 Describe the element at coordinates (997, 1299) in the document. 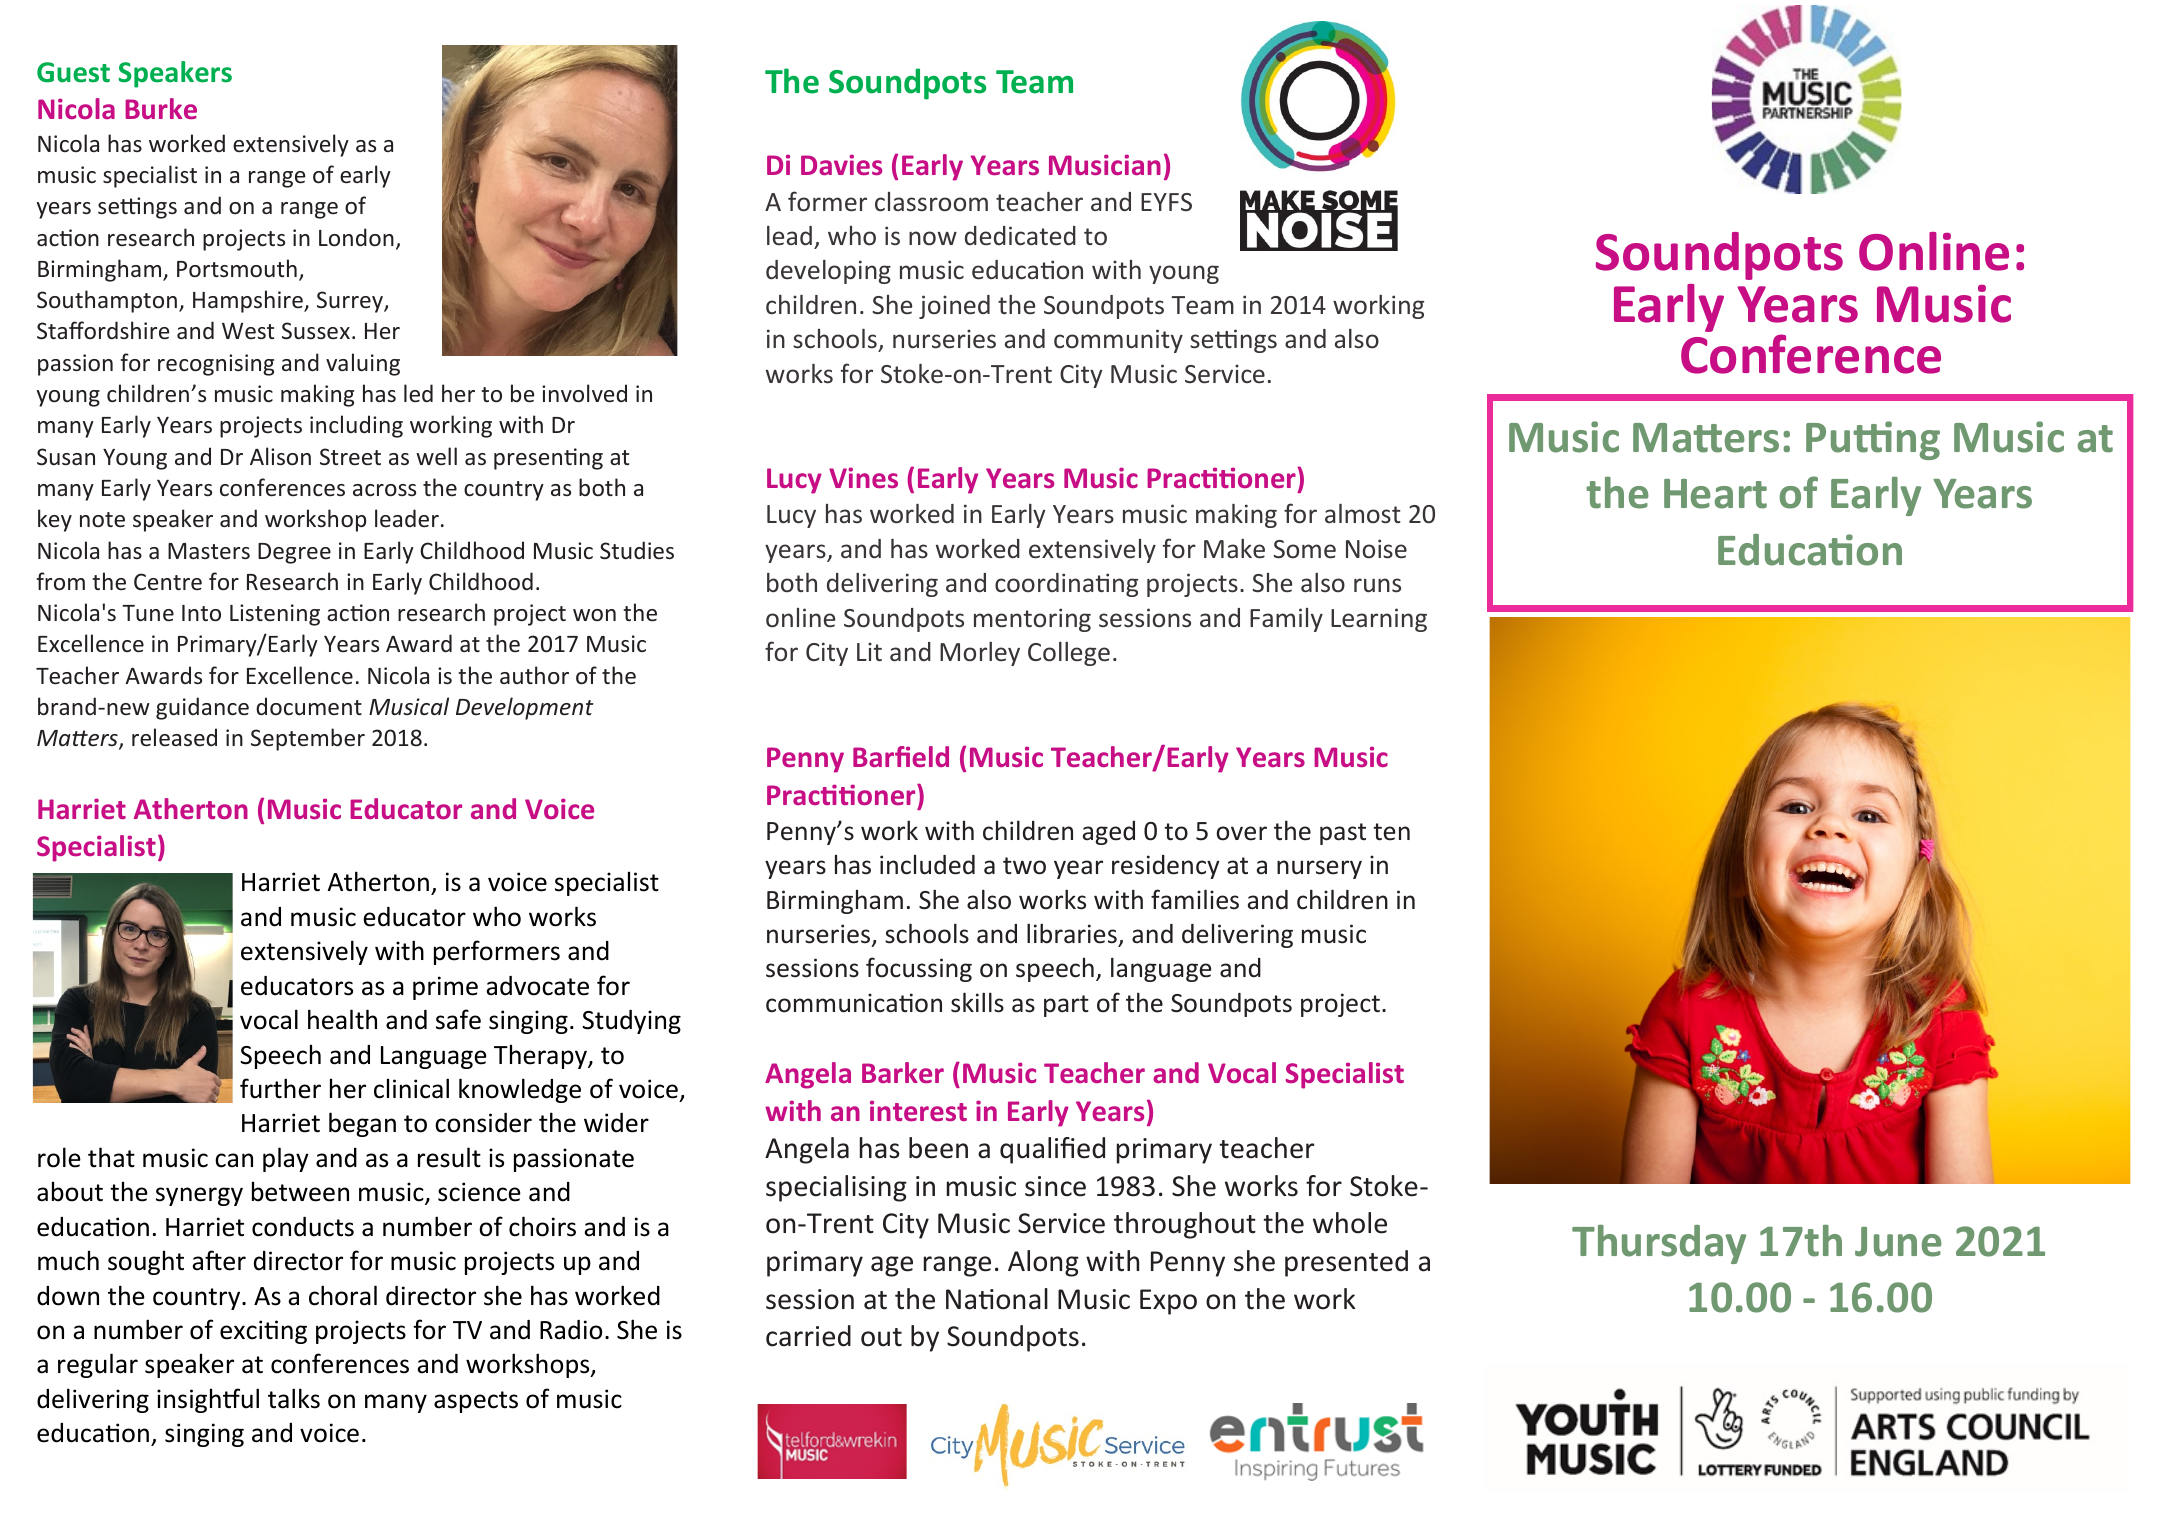

I see `National` at that location.
